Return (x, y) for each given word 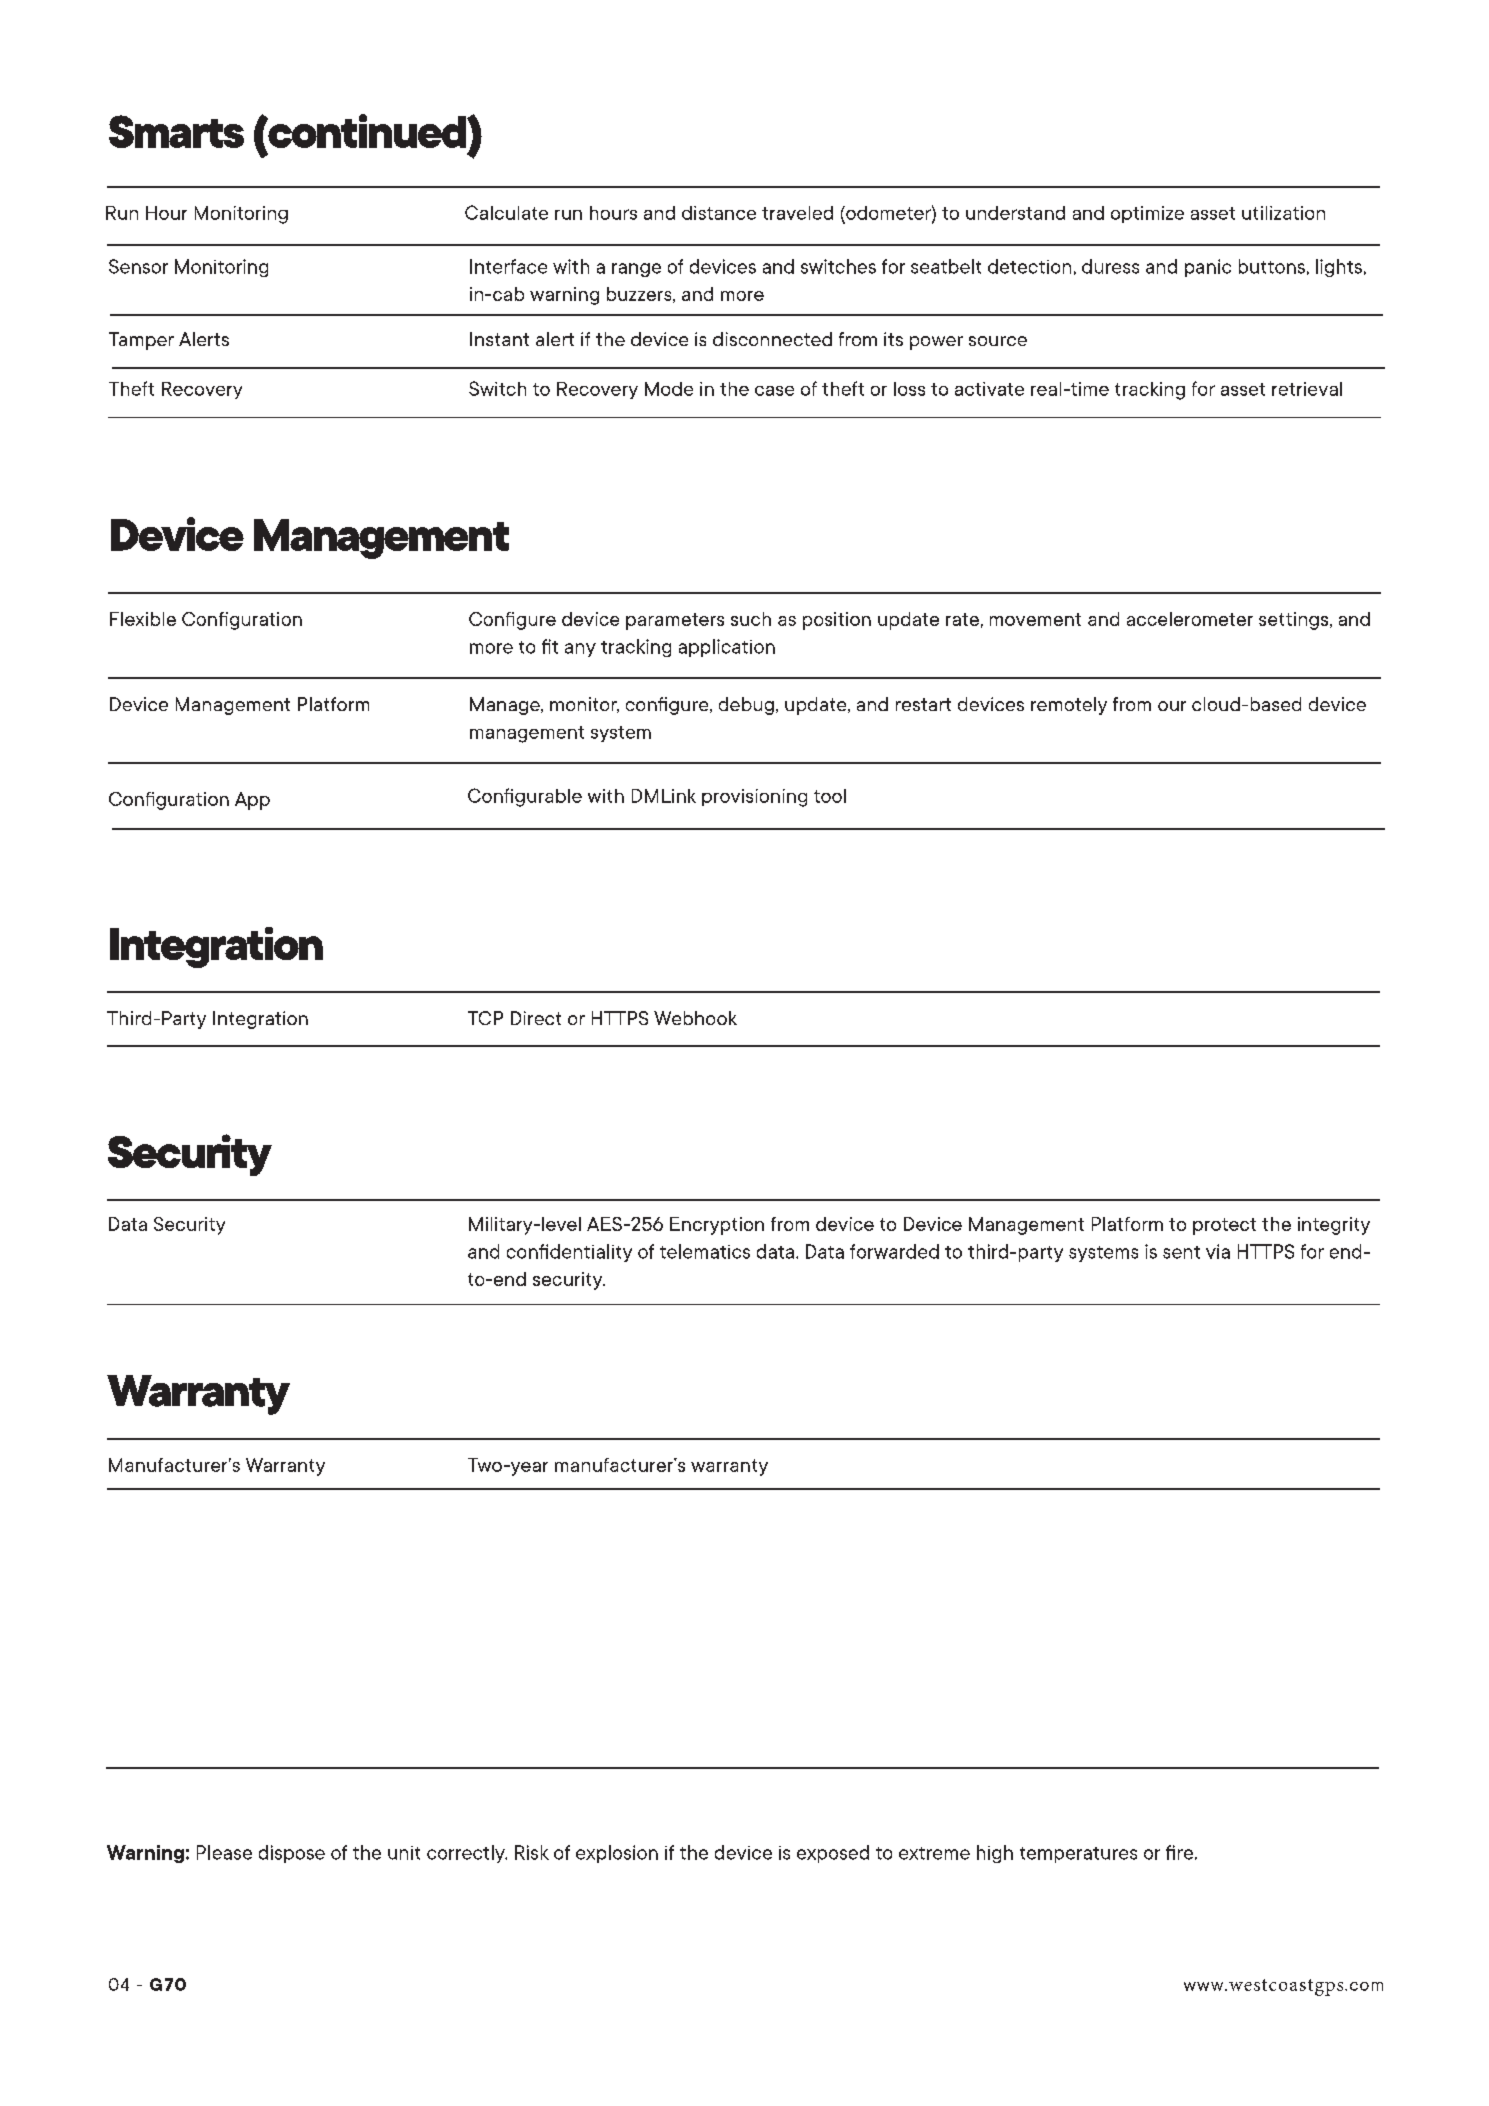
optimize (1147, 214)
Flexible (143, 619)
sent (1181, 1252)
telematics (705, 1251)
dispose (292, 1854)
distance (719, 213)
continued (367, 131)
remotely (1069, 706)
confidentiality (569, 1253)
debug (746, 706)
